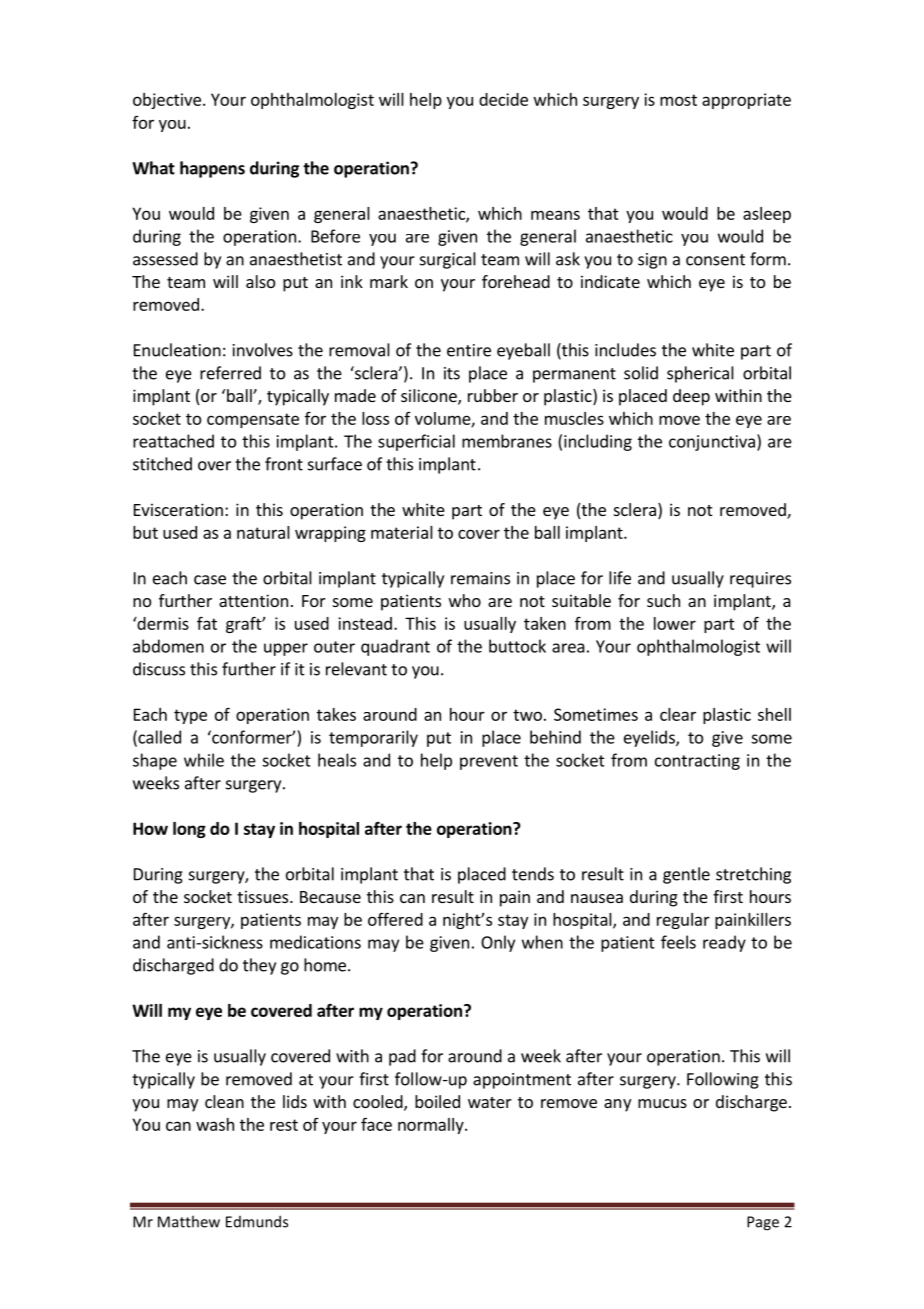 The image size is (924, 1309). I want to click on happens, so click(212, 169).
